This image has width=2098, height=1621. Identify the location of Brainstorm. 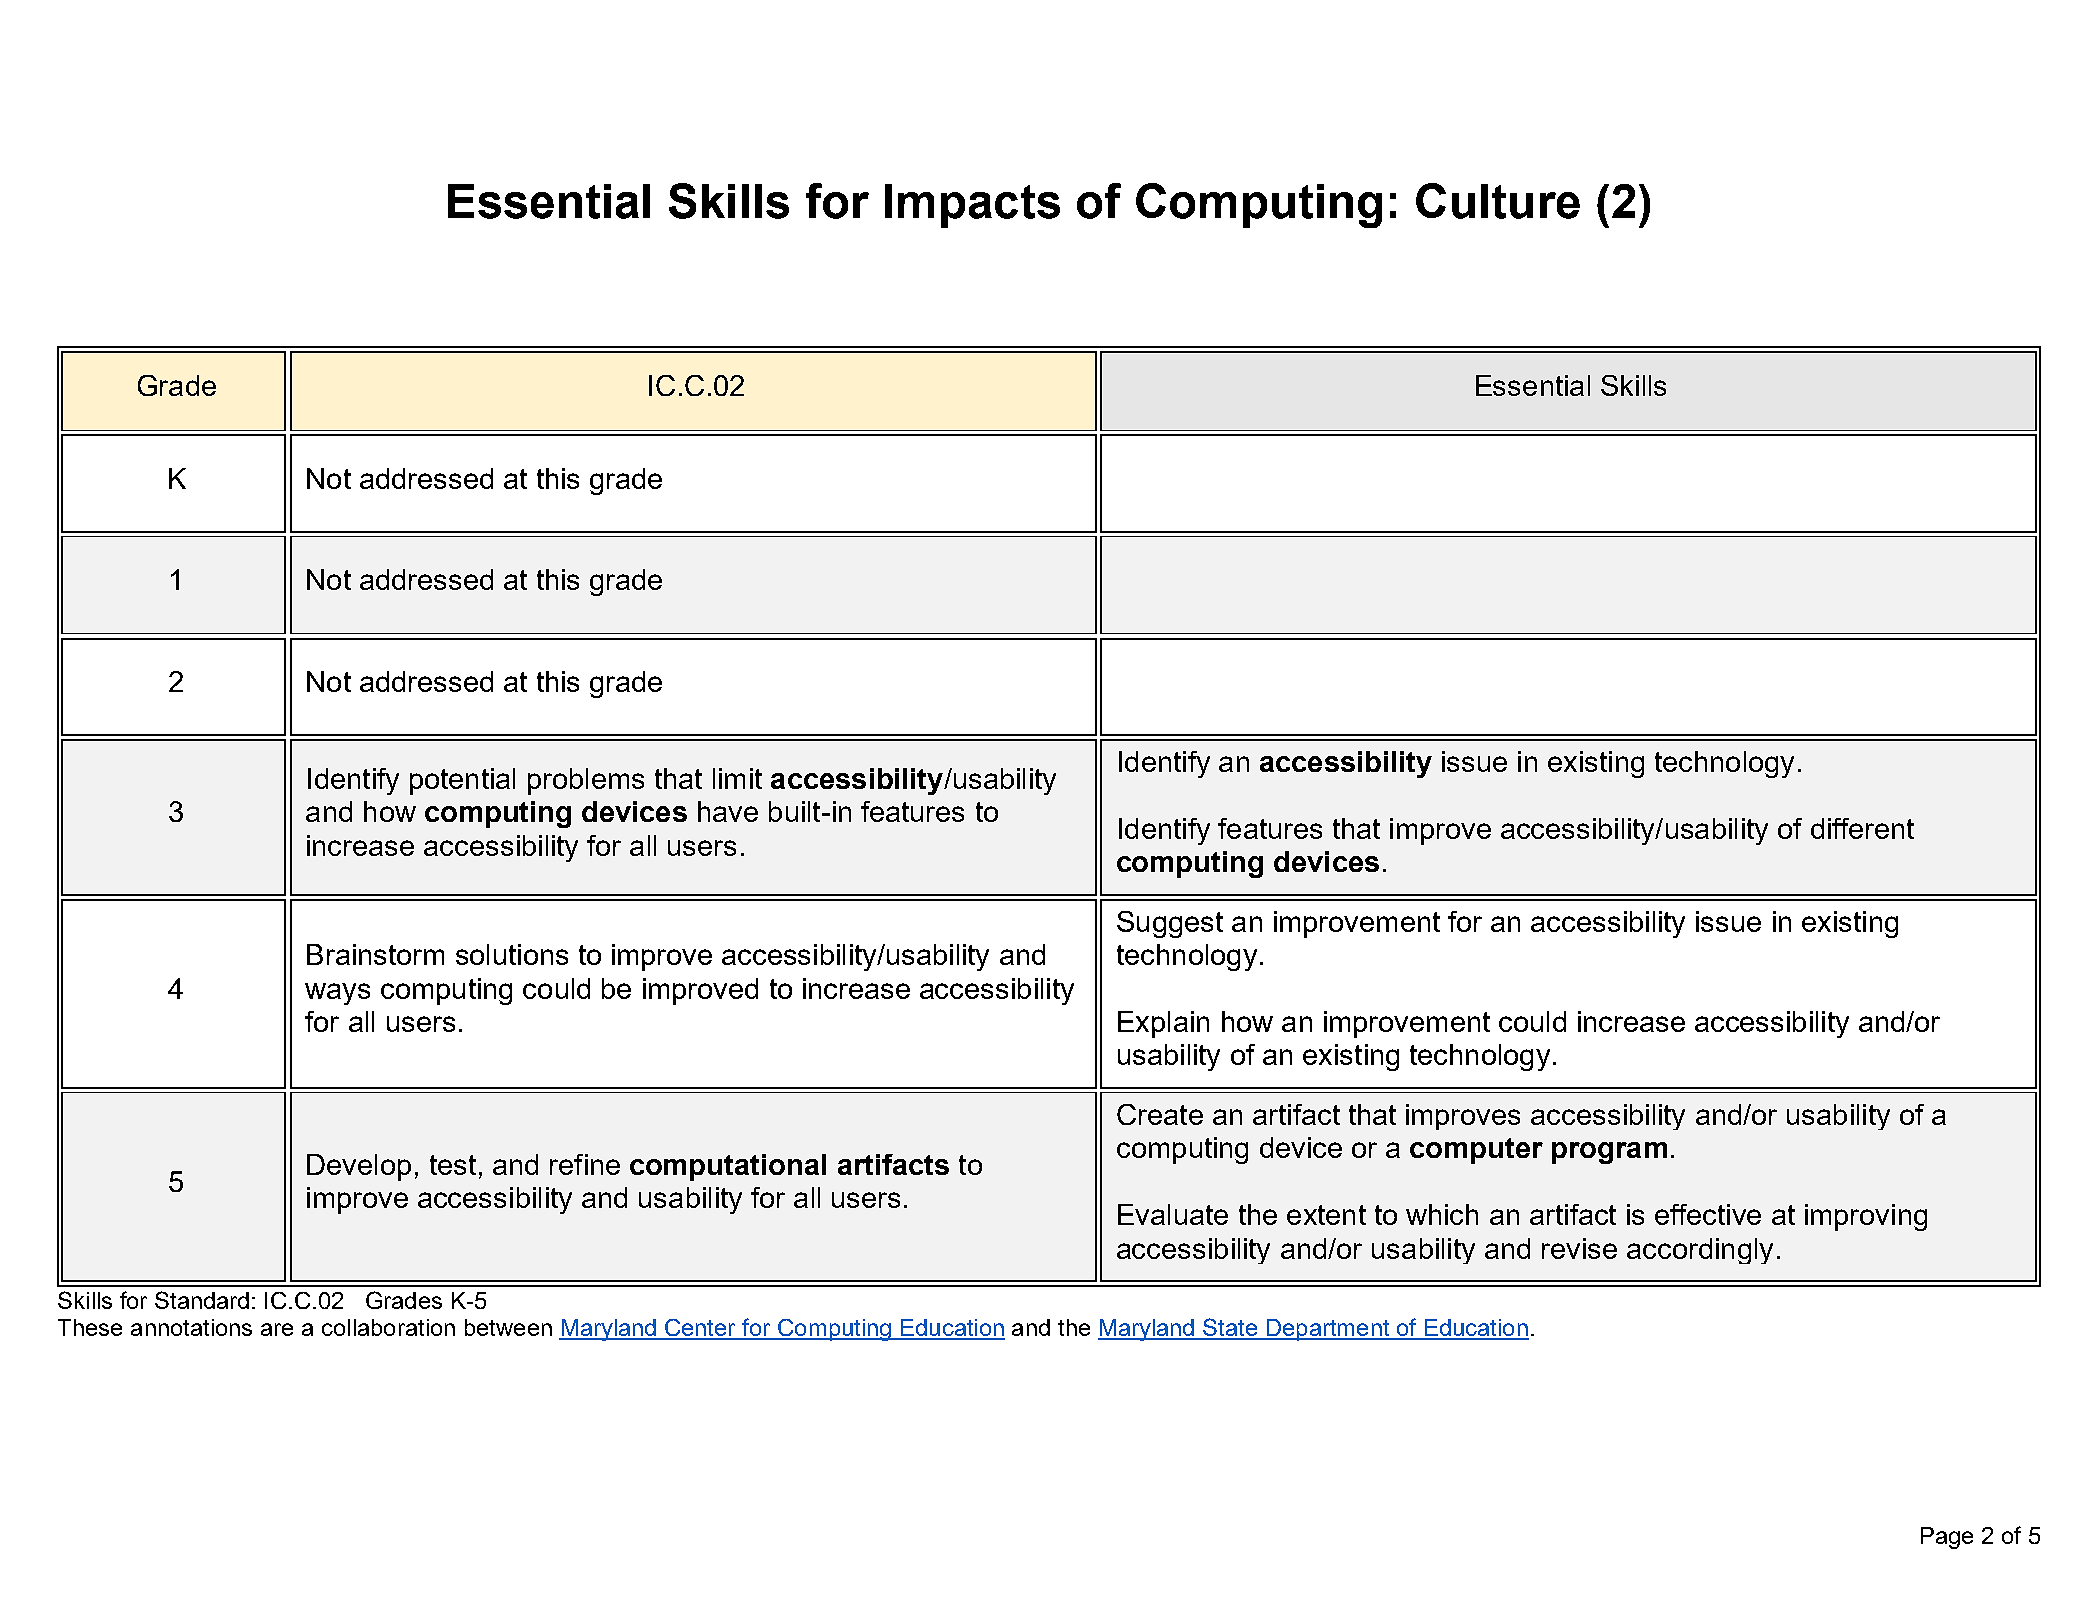
(375, 954).
